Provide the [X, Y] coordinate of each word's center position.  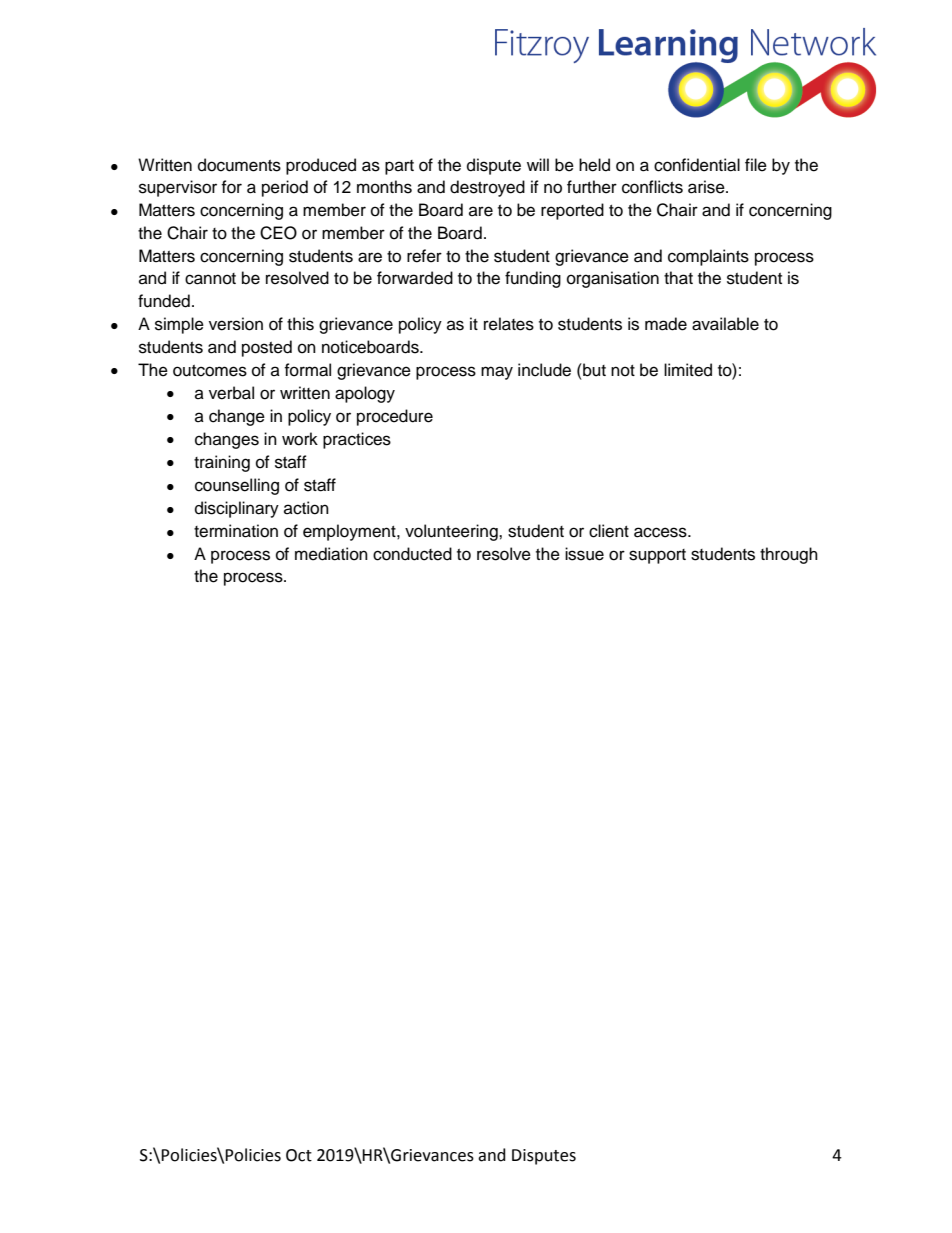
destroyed [487, 188]
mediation [331, 554]
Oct [299, 1155]
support [657, 556]
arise [707, 187]
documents [239, 165]
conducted [412, 554]
